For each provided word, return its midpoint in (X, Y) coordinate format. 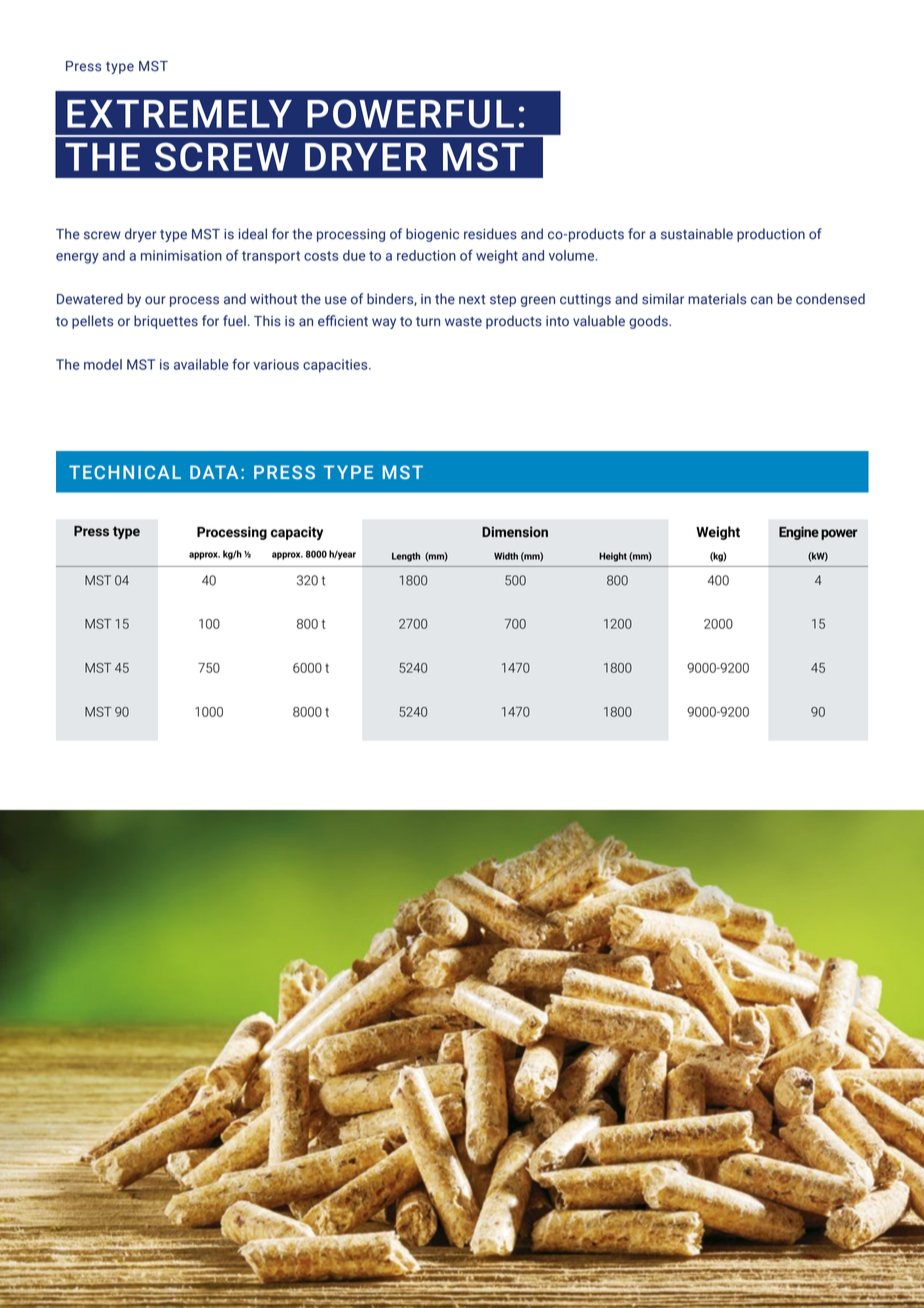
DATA (214, 472)
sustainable (697, 234)
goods (649, 322)
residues (490, 234)
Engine (799, 533)
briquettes (166, 322)
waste (463, 322)
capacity (297, 533)
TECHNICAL (125, 472)
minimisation (181, 255)
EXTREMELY (179, 114)
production (771, 235)
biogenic (432, 235)
